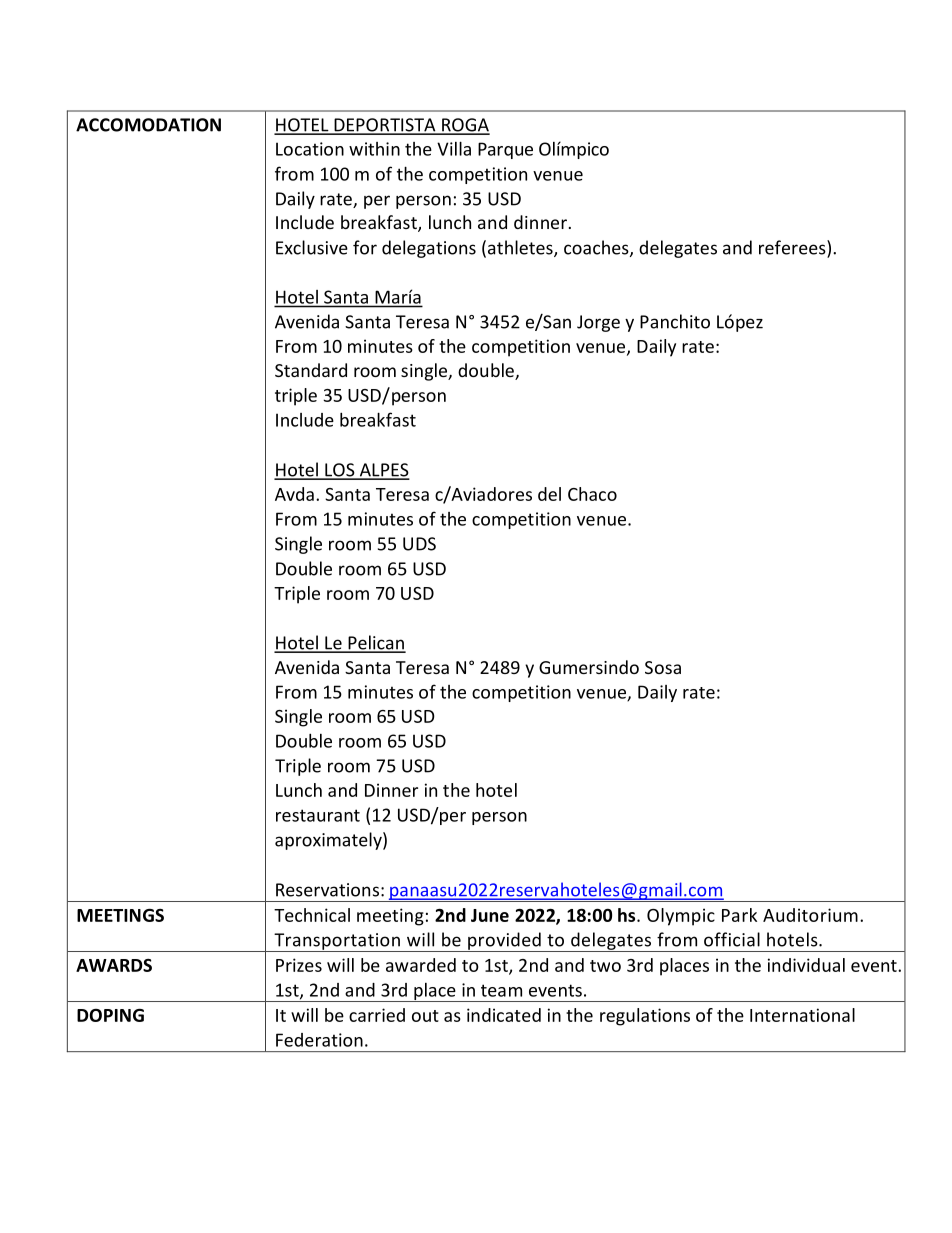 This document has height=1233, width=952. What do you see at coordinates (598, 323) in the document?
I see `Jorge` at bounding box center [598, 323].
